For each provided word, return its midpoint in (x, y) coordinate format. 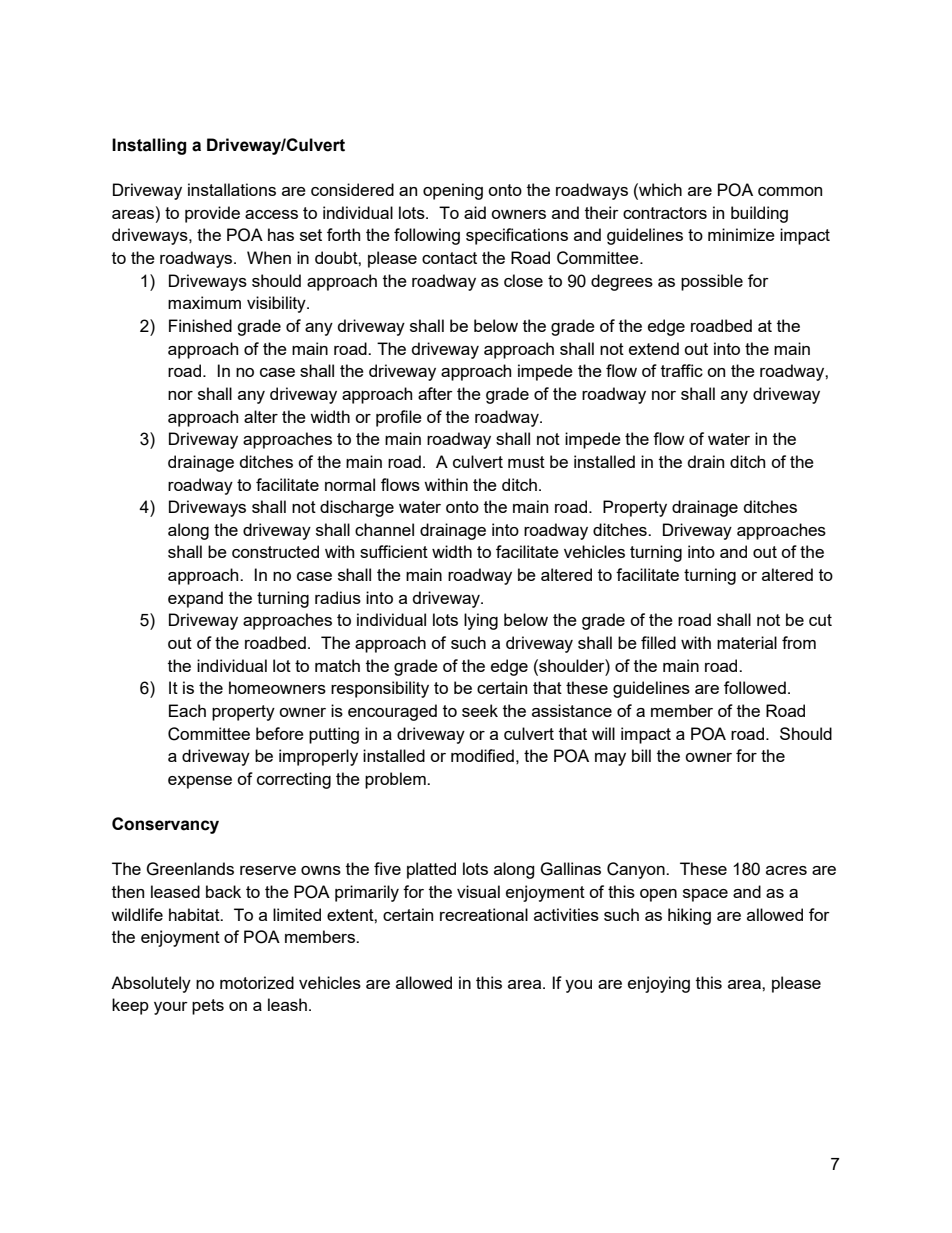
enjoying (659, 984)
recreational (484, 914)
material (747, 642)
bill (641, 755)
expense (200, 782)
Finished (200, 325)
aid (475, 212)
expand (195, 599)
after (435, 393)
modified (482, 755)
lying (481, 621)
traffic (682, 370)
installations (232, 189)
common (790, 191)
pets (208, 1007)
